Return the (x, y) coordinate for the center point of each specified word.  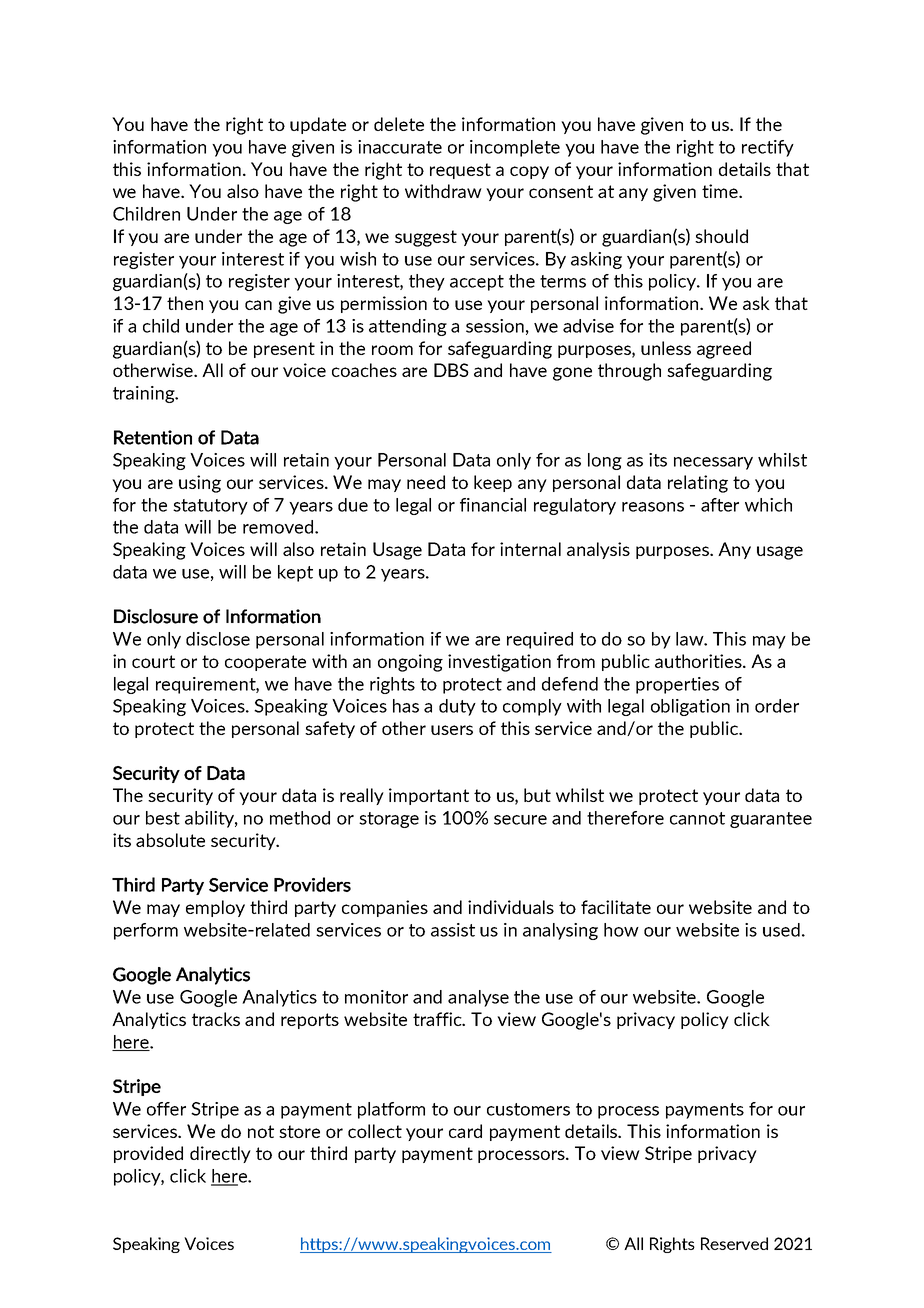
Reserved (734, 1243)
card (465, 1131)
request (460, 171)
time (721, 191)
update (318, 125)
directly (220, 1154)
